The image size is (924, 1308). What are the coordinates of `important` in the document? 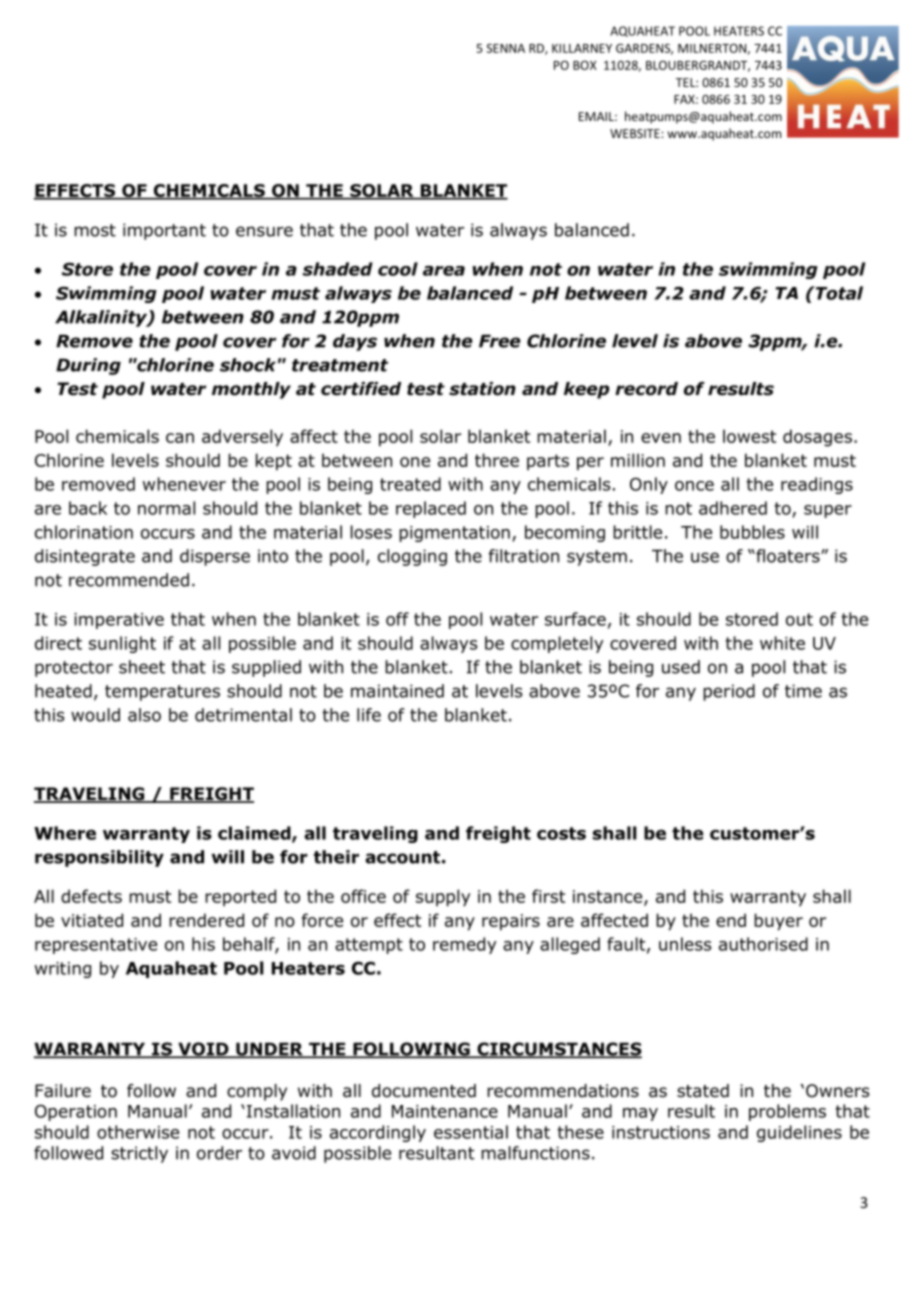 It's located at (164, 231).
